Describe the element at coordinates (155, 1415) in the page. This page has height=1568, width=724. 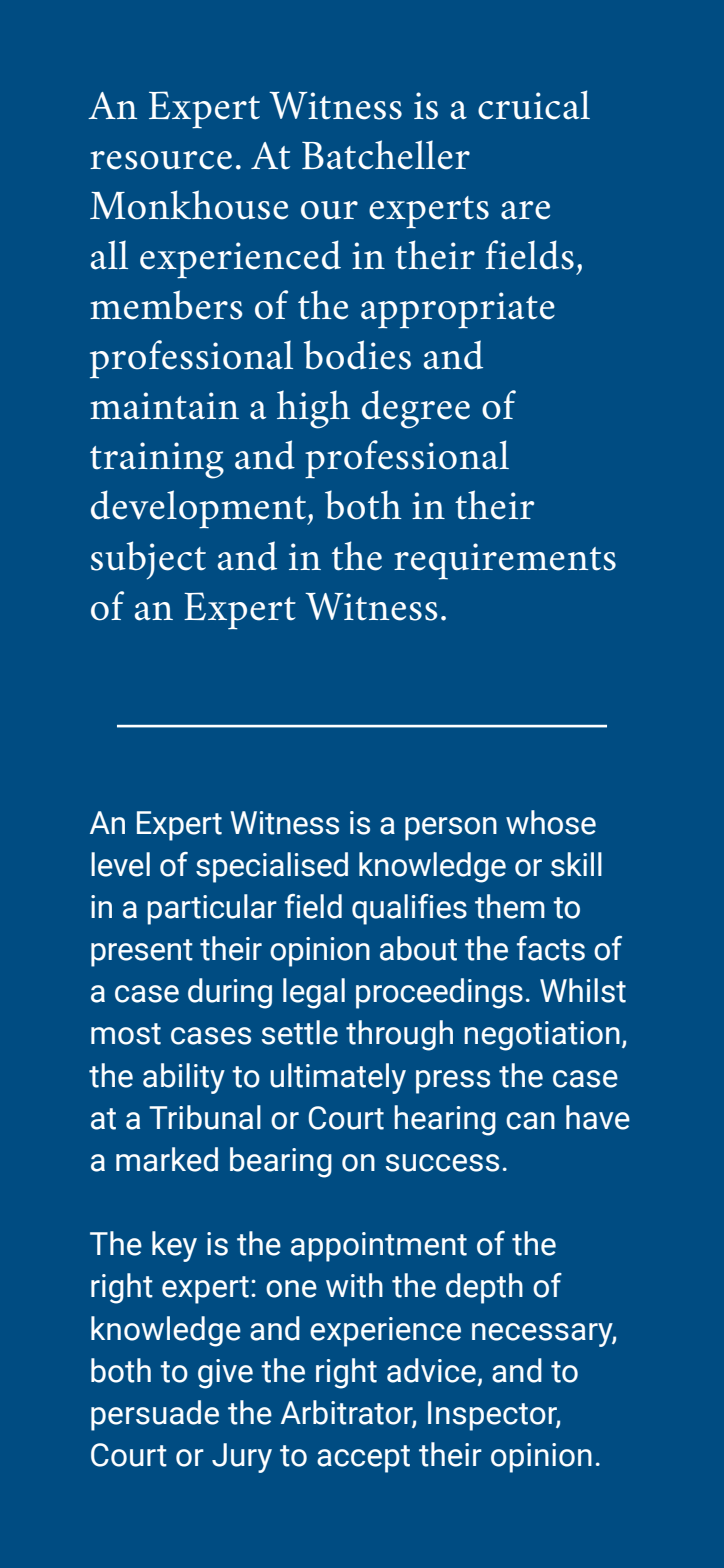
I see `persuade` at that location.
